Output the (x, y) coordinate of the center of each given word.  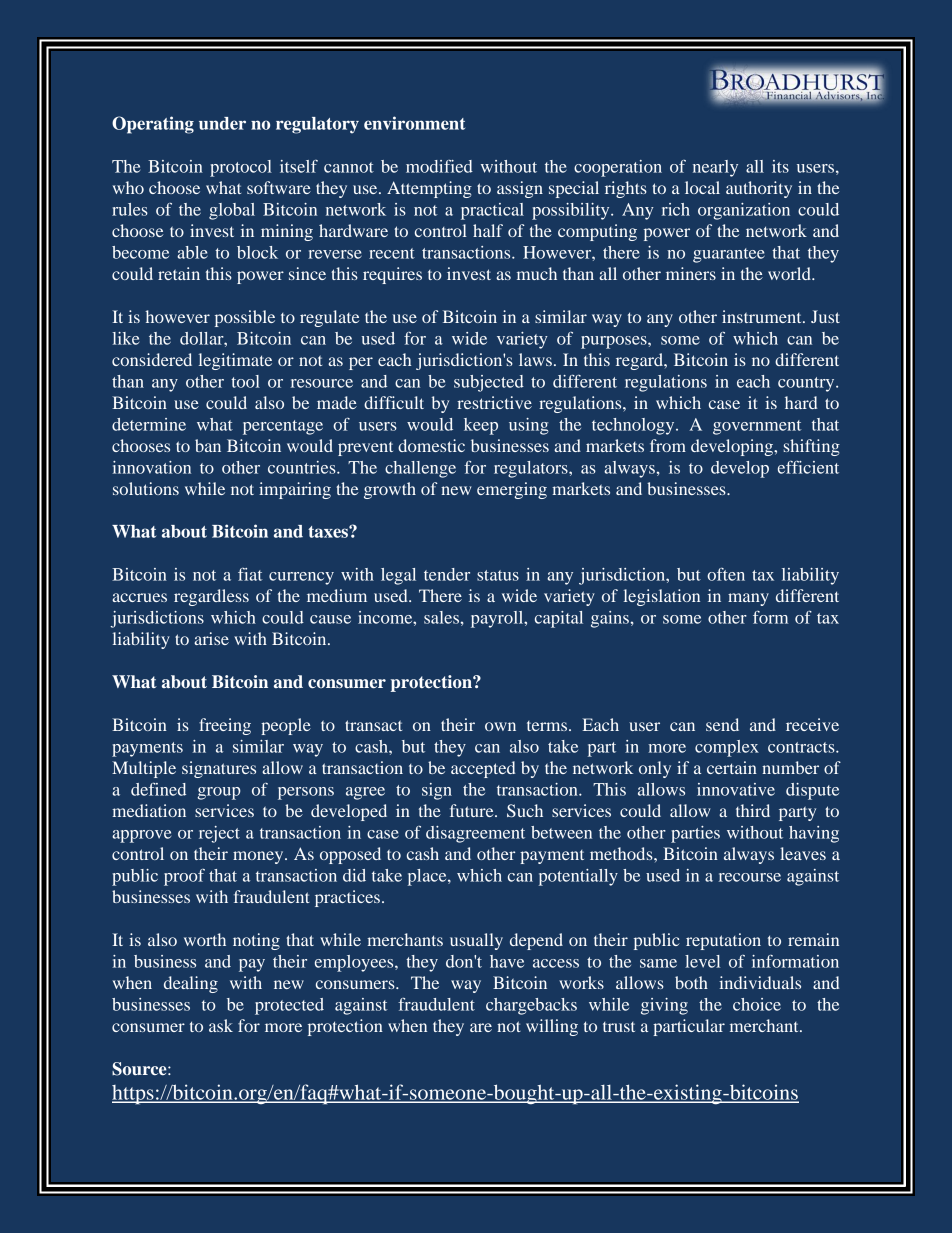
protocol (241, 168)
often (726, 574)
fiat (250, 574)
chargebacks (531, 1006)
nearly (715, 168)
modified (439, 166)
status (498, 575)
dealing (191, 984)
